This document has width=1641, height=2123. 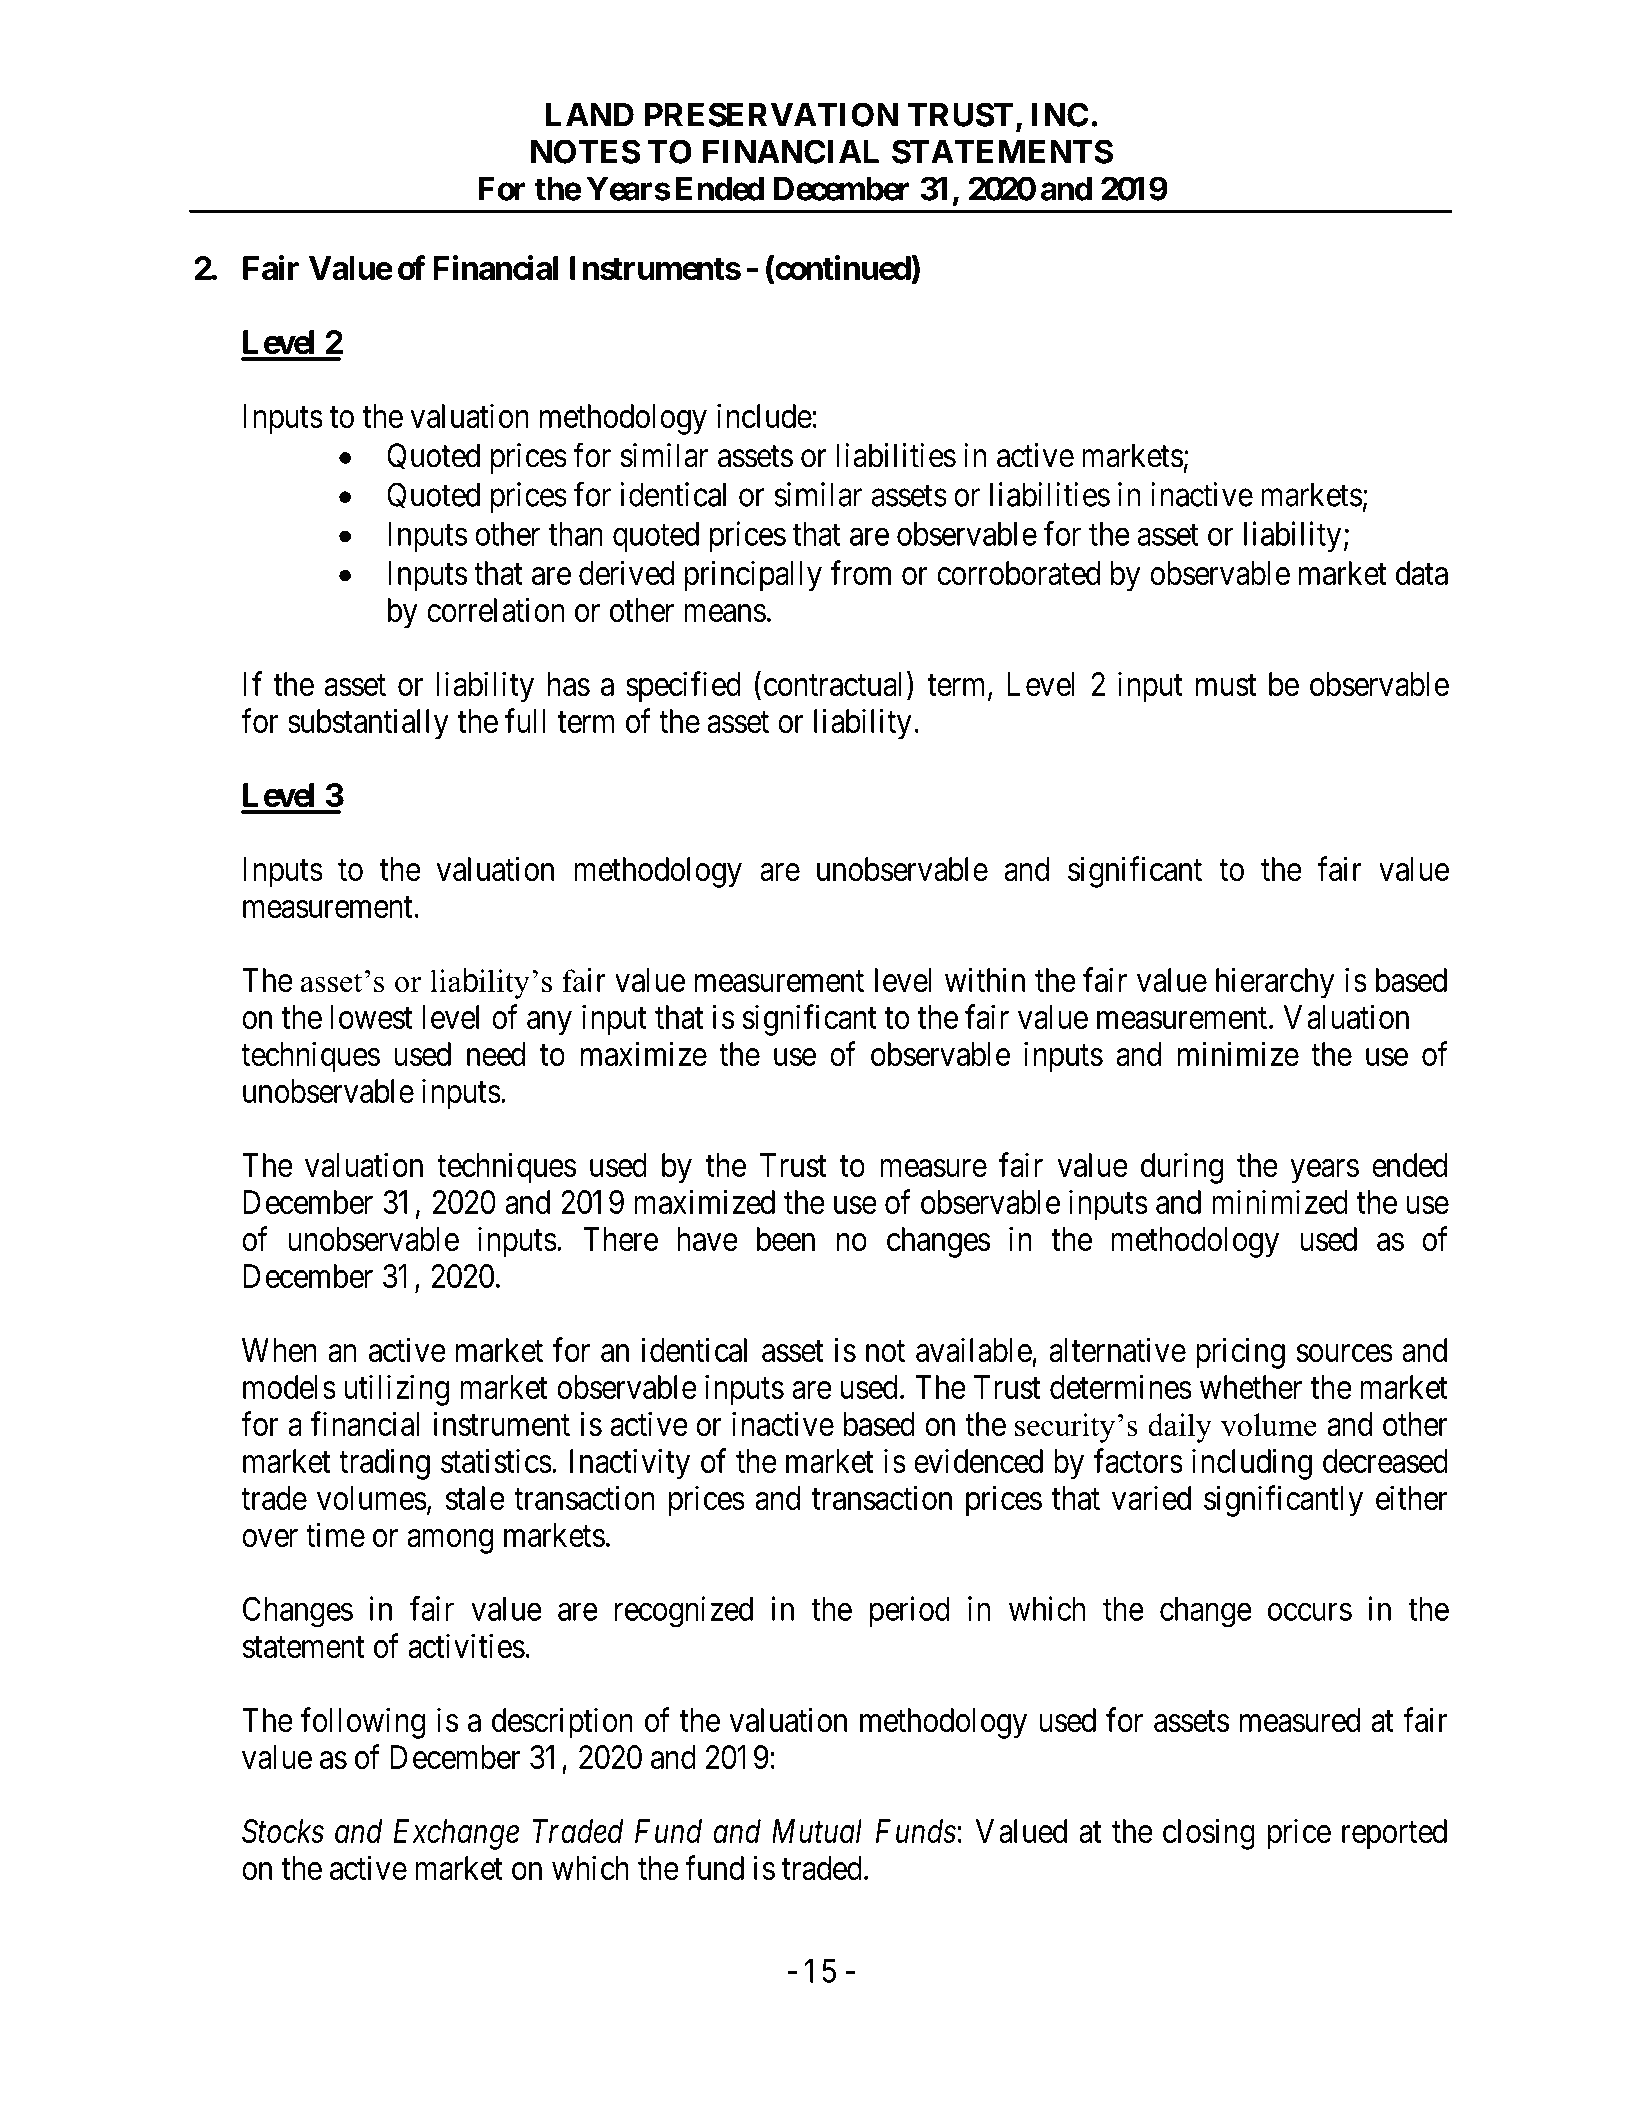 I want to click on need, so click(x=496, y=1054).
